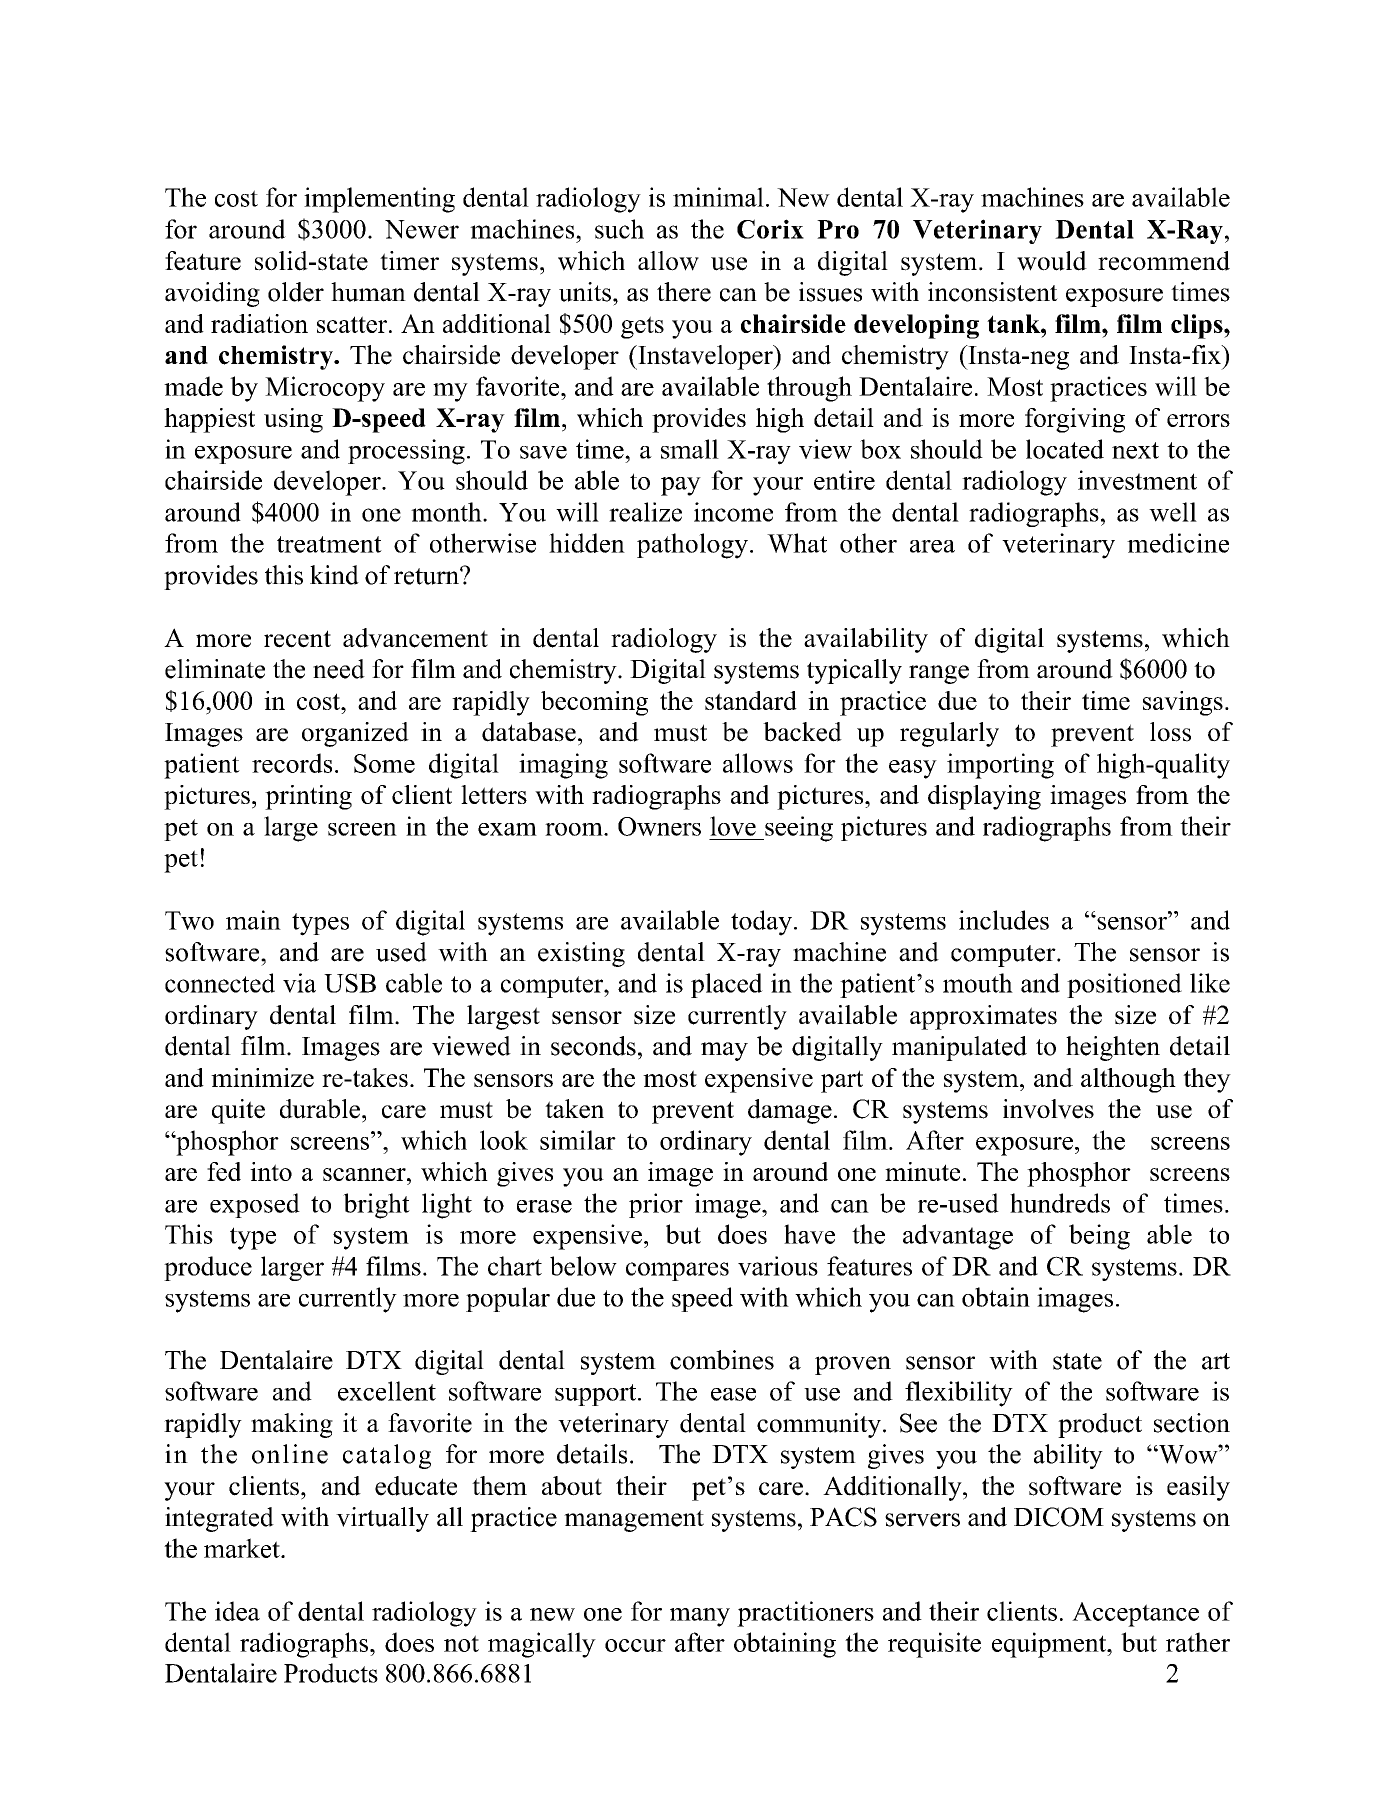  Describe the element at coordinates (296, 292) in the screenshot. I see `older` at that location.
